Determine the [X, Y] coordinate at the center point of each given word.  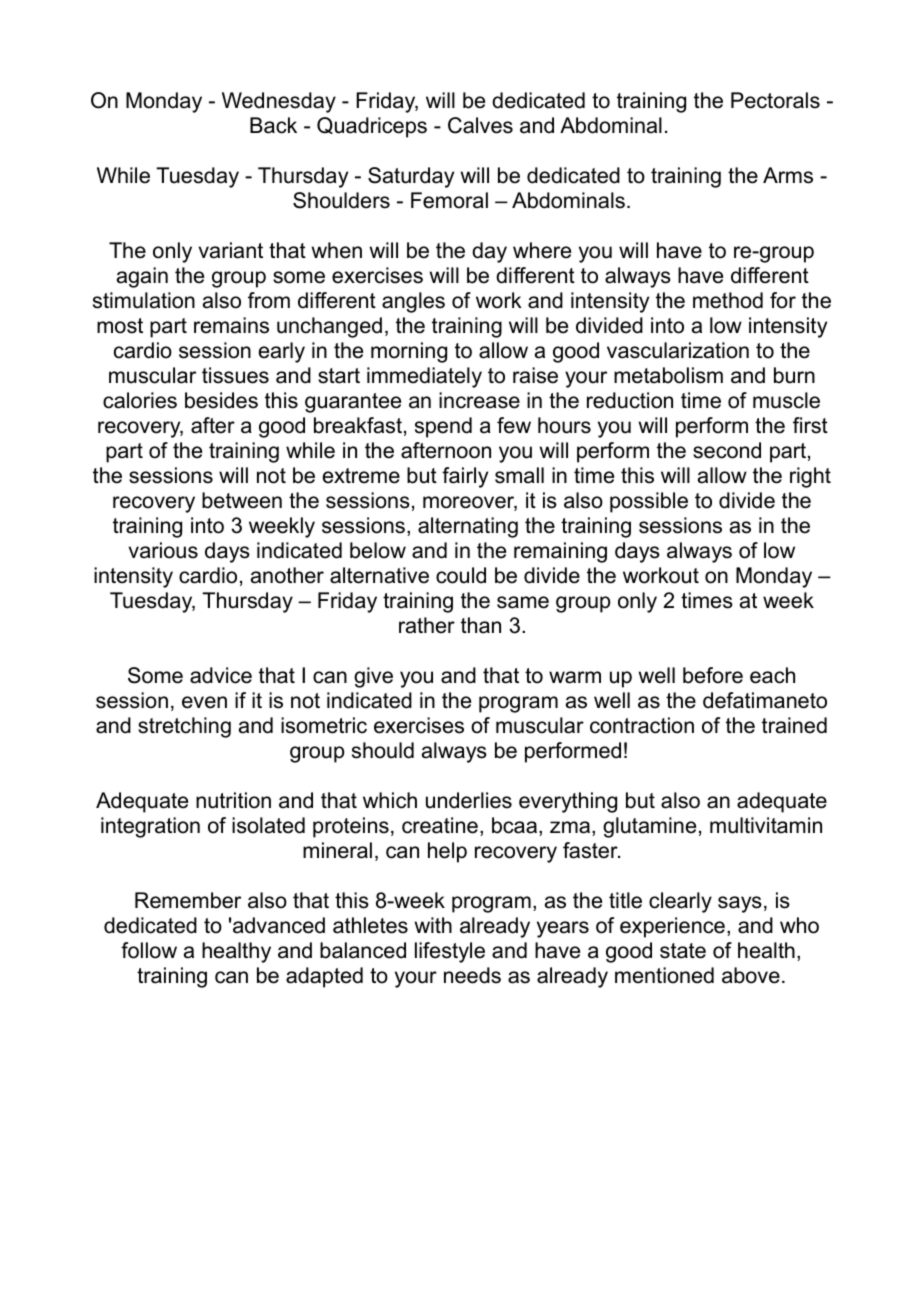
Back [273, 125]
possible [649, 502]
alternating [468, 527]
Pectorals [775, 100]
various [163, 550]
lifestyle [450, 952]
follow [149, 950]
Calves [480, 125]
